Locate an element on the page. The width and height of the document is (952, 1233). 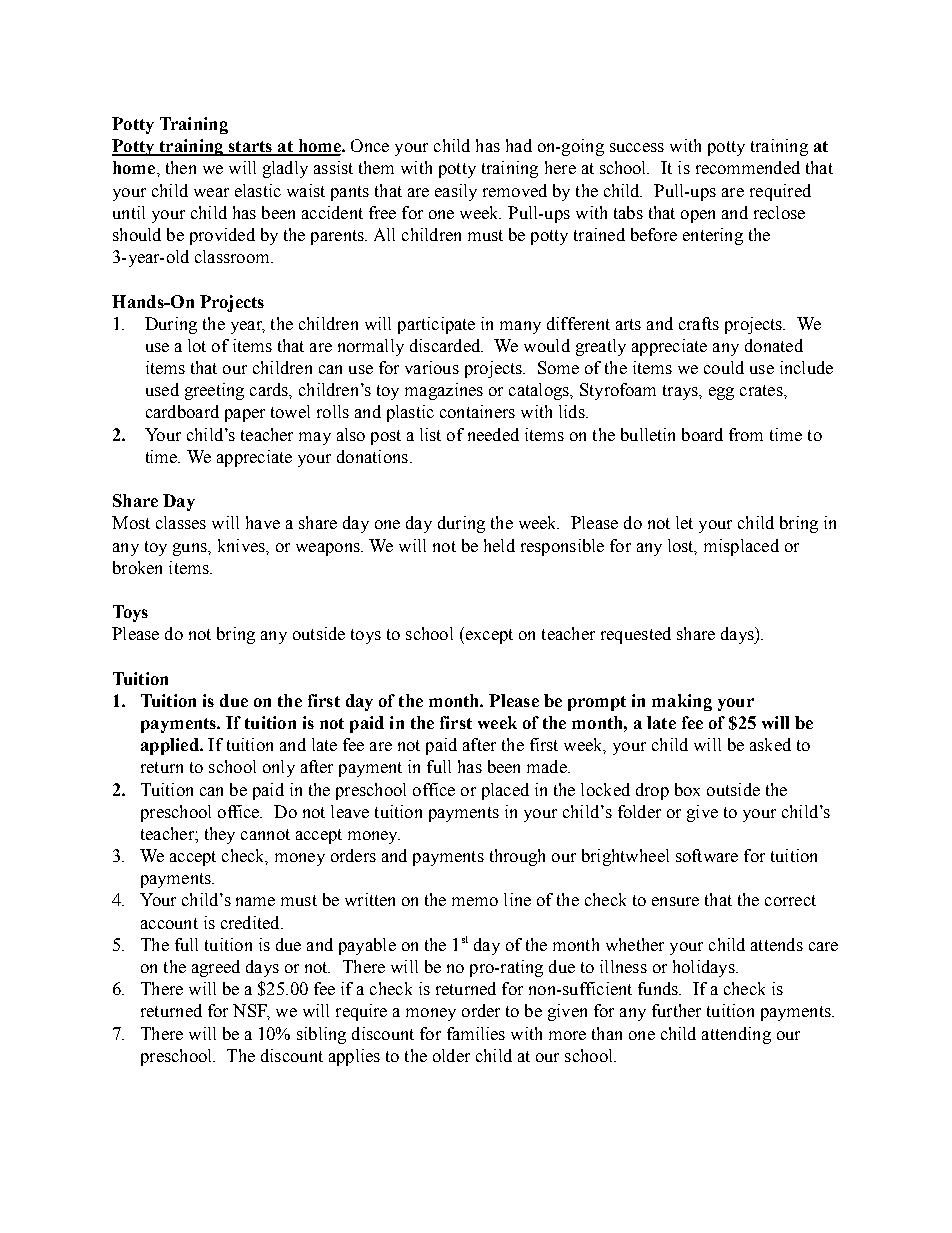
wear is located at coordinates (211, 192).
